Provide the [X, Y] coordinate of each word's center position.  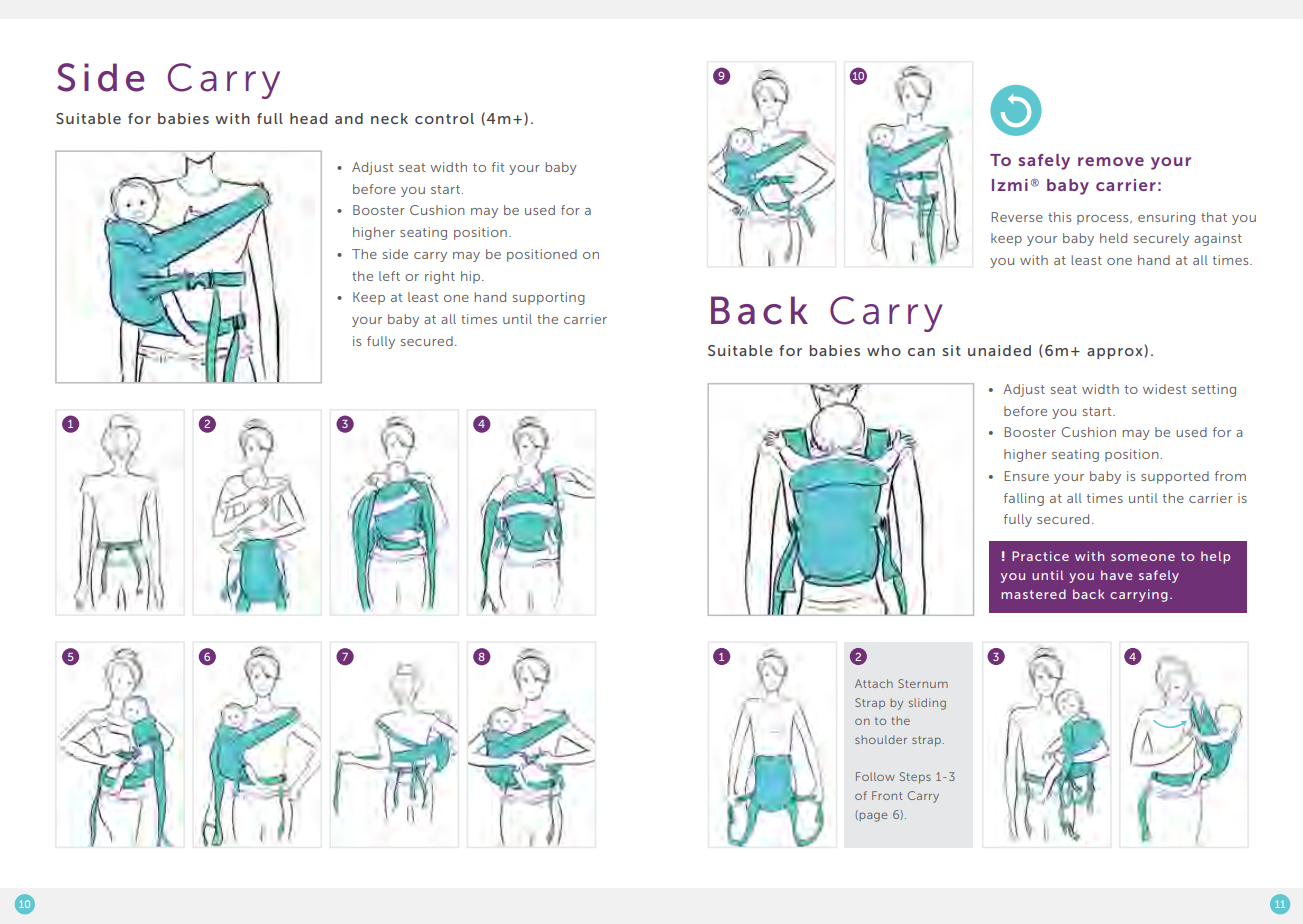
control [444, 118]
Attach [874, 683]
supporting [549, 298]
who [884, 350]
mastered [1033, 594]
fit [498, 167]
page [873, 817]
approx [1115, 353]
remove [1111, 161]
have [1116, 575]
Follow [875, 776]
